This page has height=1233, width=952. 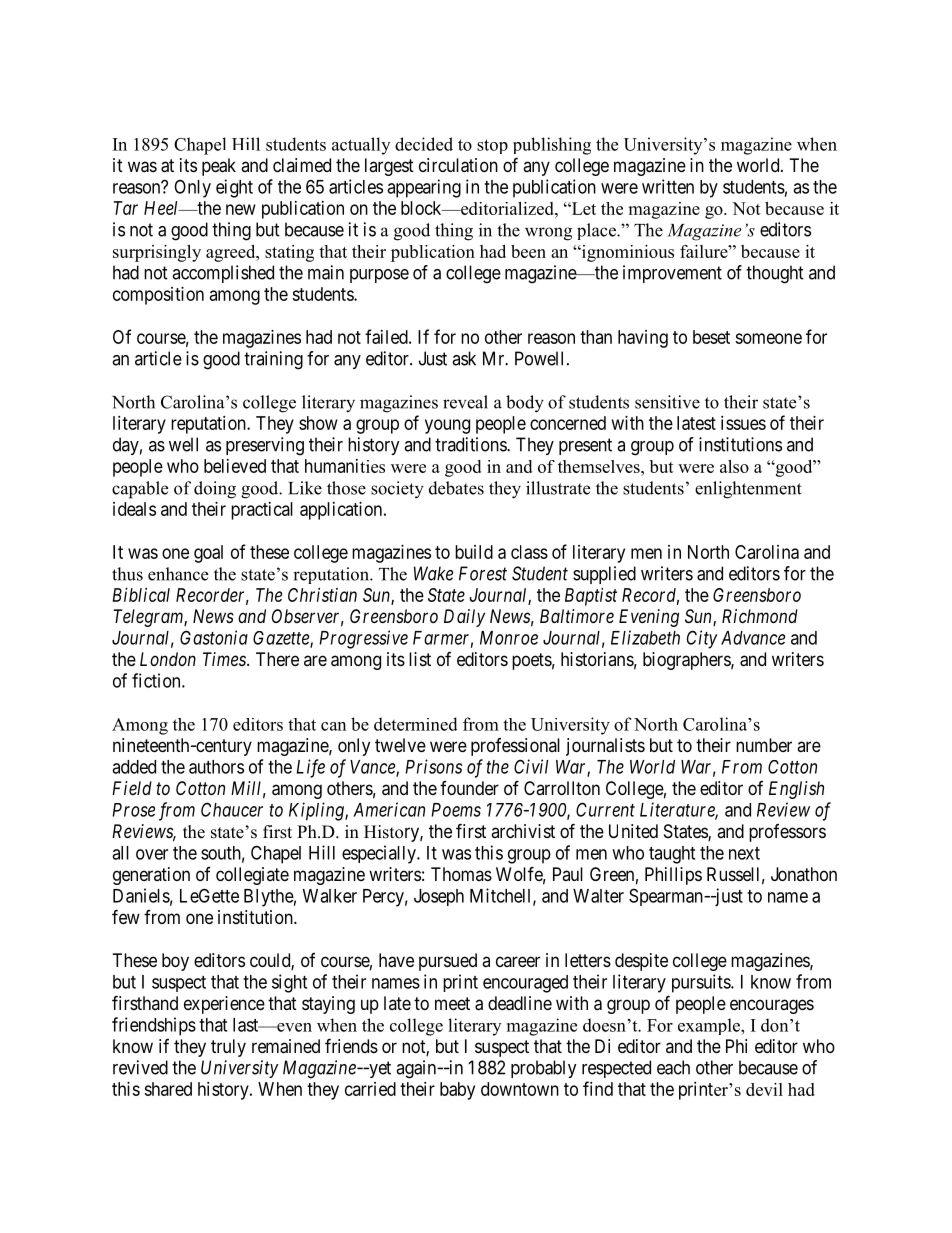 What do you see at coordinates (273, 360) in the page?
I see `training` at bounding box center [273, 360].
